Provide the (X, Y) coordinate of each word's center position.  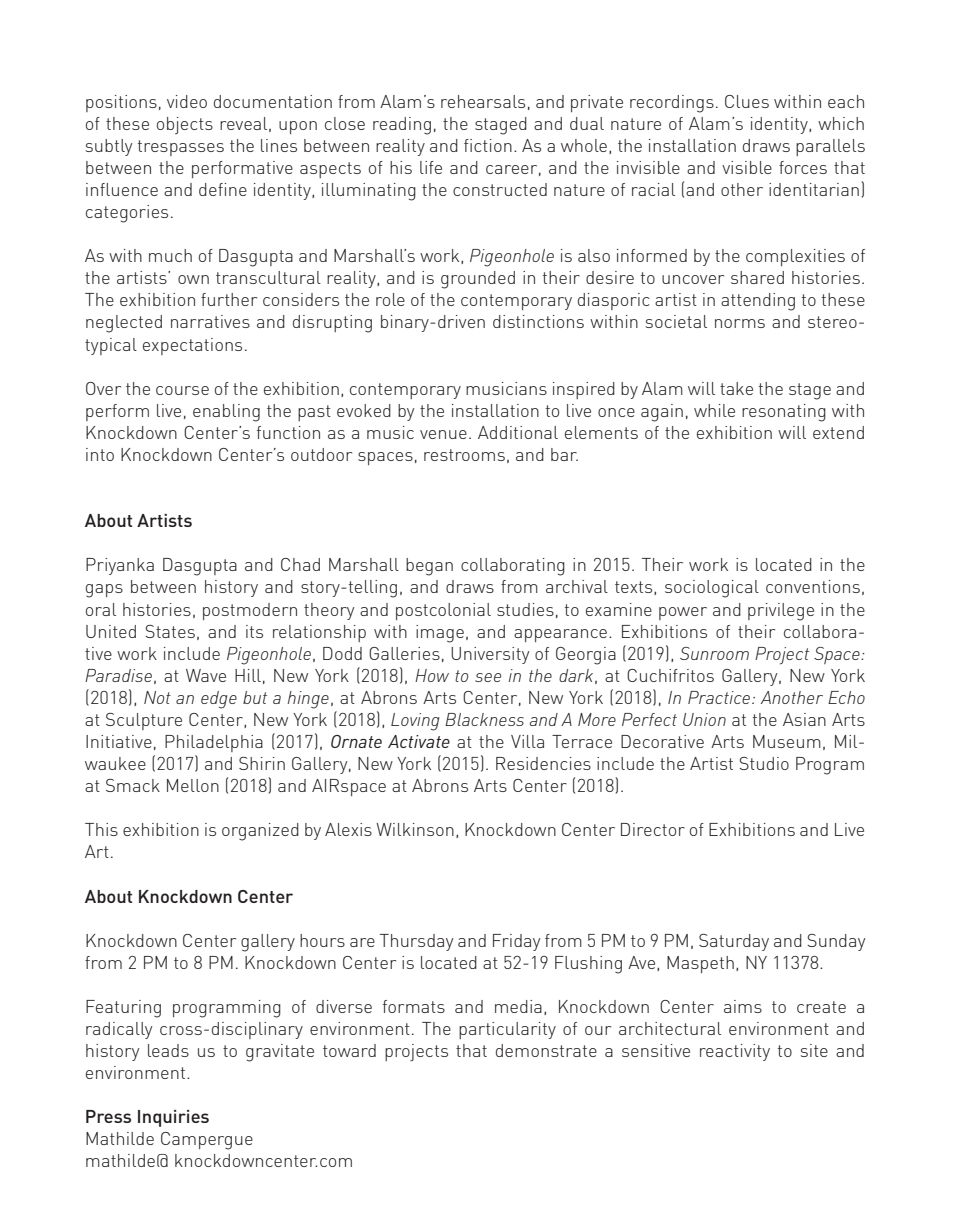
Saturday (734, 942)
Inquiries (173, 1118)
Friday (517, 942)
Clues (747, 101)
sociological (712, 589)
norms (740, 323)
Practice (719, 697)
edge (219, 700)
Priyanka (120, 566)
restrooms (464, 455)
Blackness (484, 719)
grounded (478, 280)
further (229, 299)
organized (260, 832)
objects (185, 125)
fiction (488, 145)
